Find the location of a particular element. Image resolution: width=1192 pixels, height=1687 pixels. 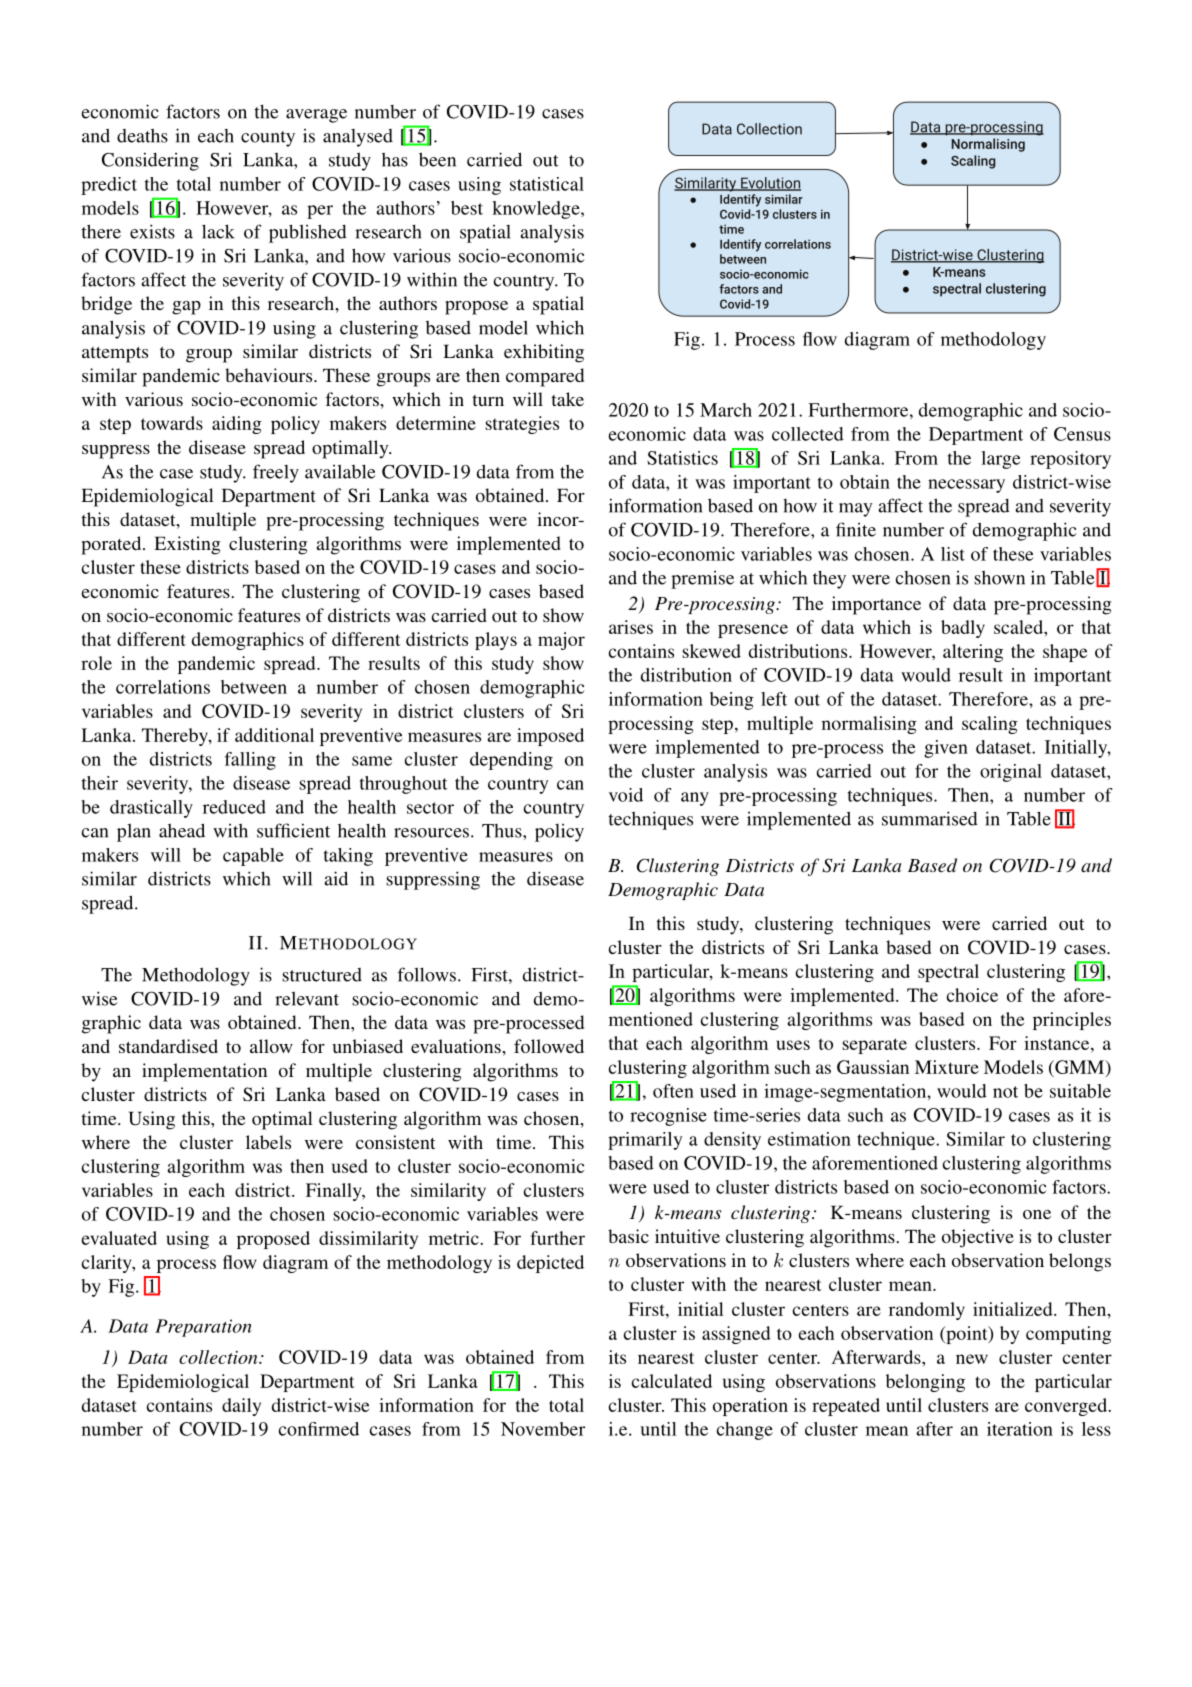

statistical is located at coordinates (547, 184).
